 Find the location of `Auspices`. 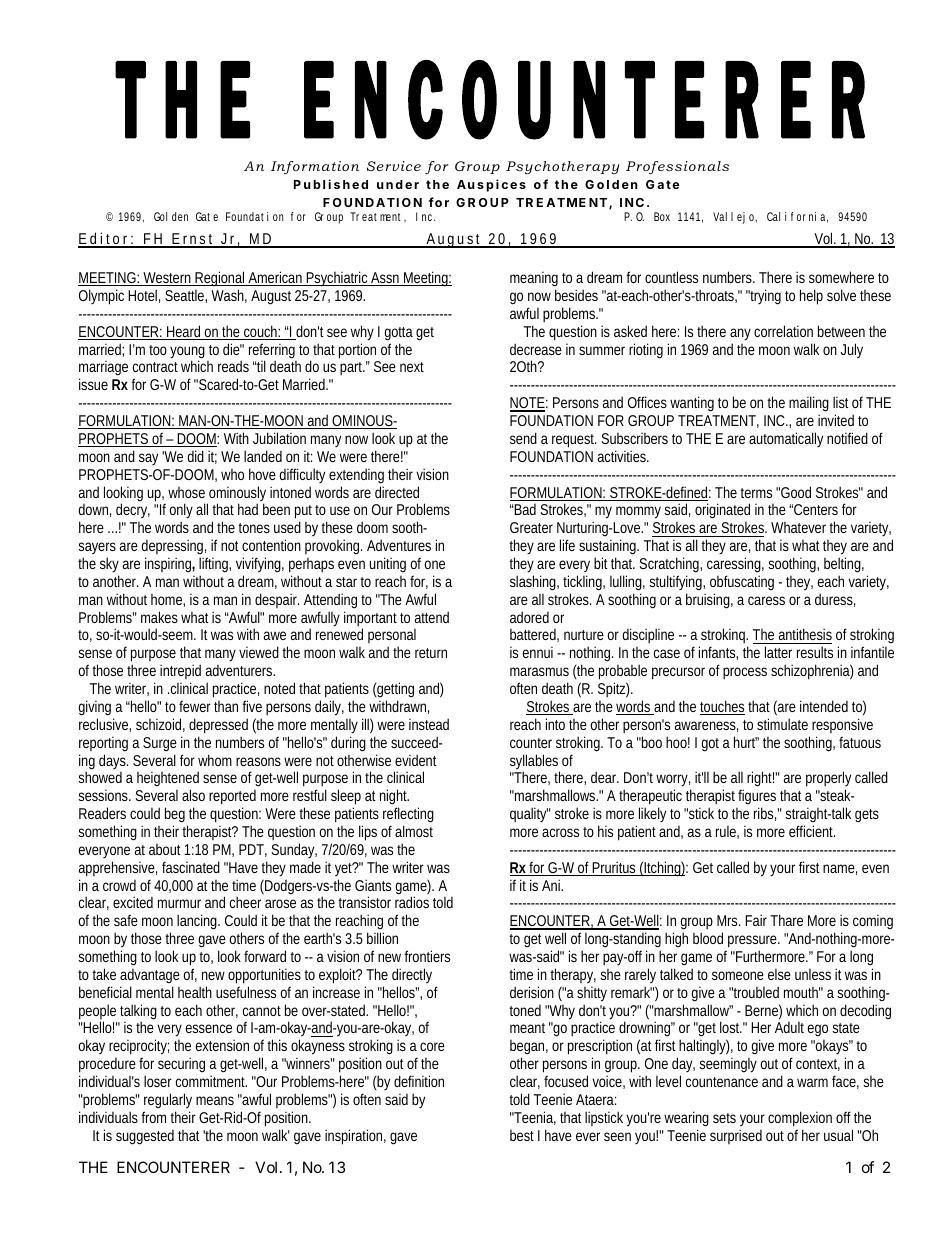

Auspices is located at coordinates (491, 185).
